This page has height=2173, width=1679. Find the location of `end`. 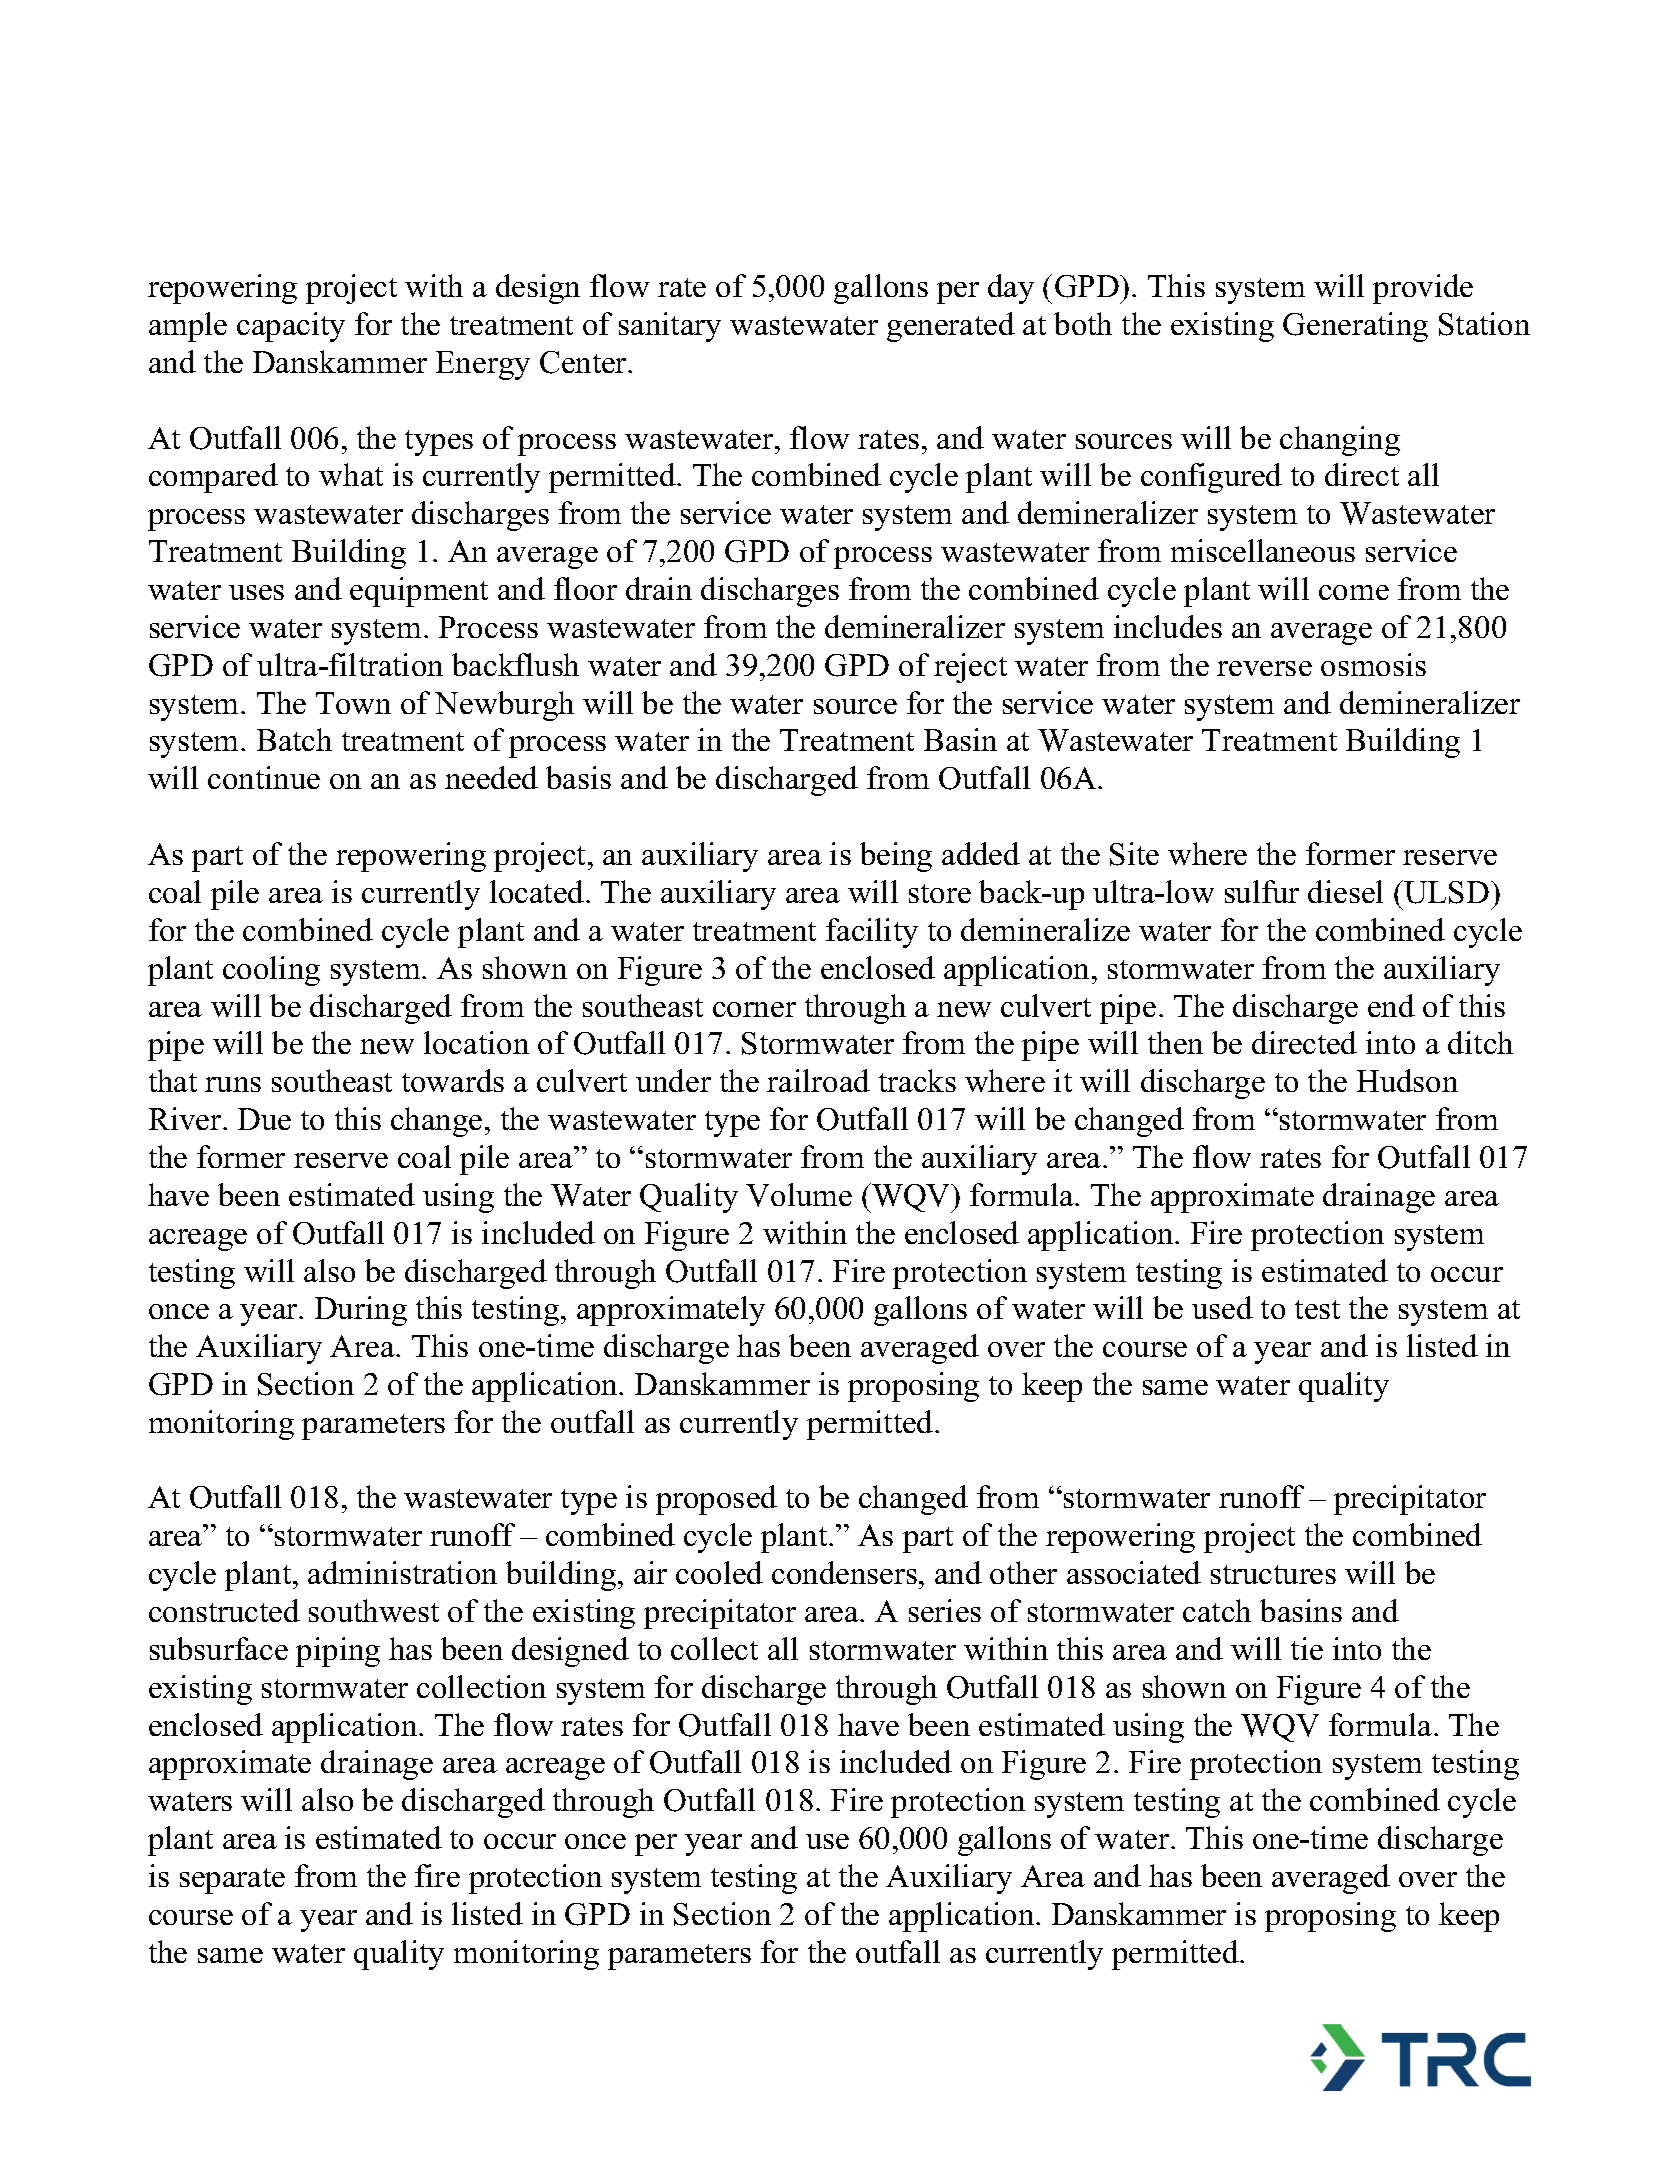

end is located at coordinates (1391, 1005).
